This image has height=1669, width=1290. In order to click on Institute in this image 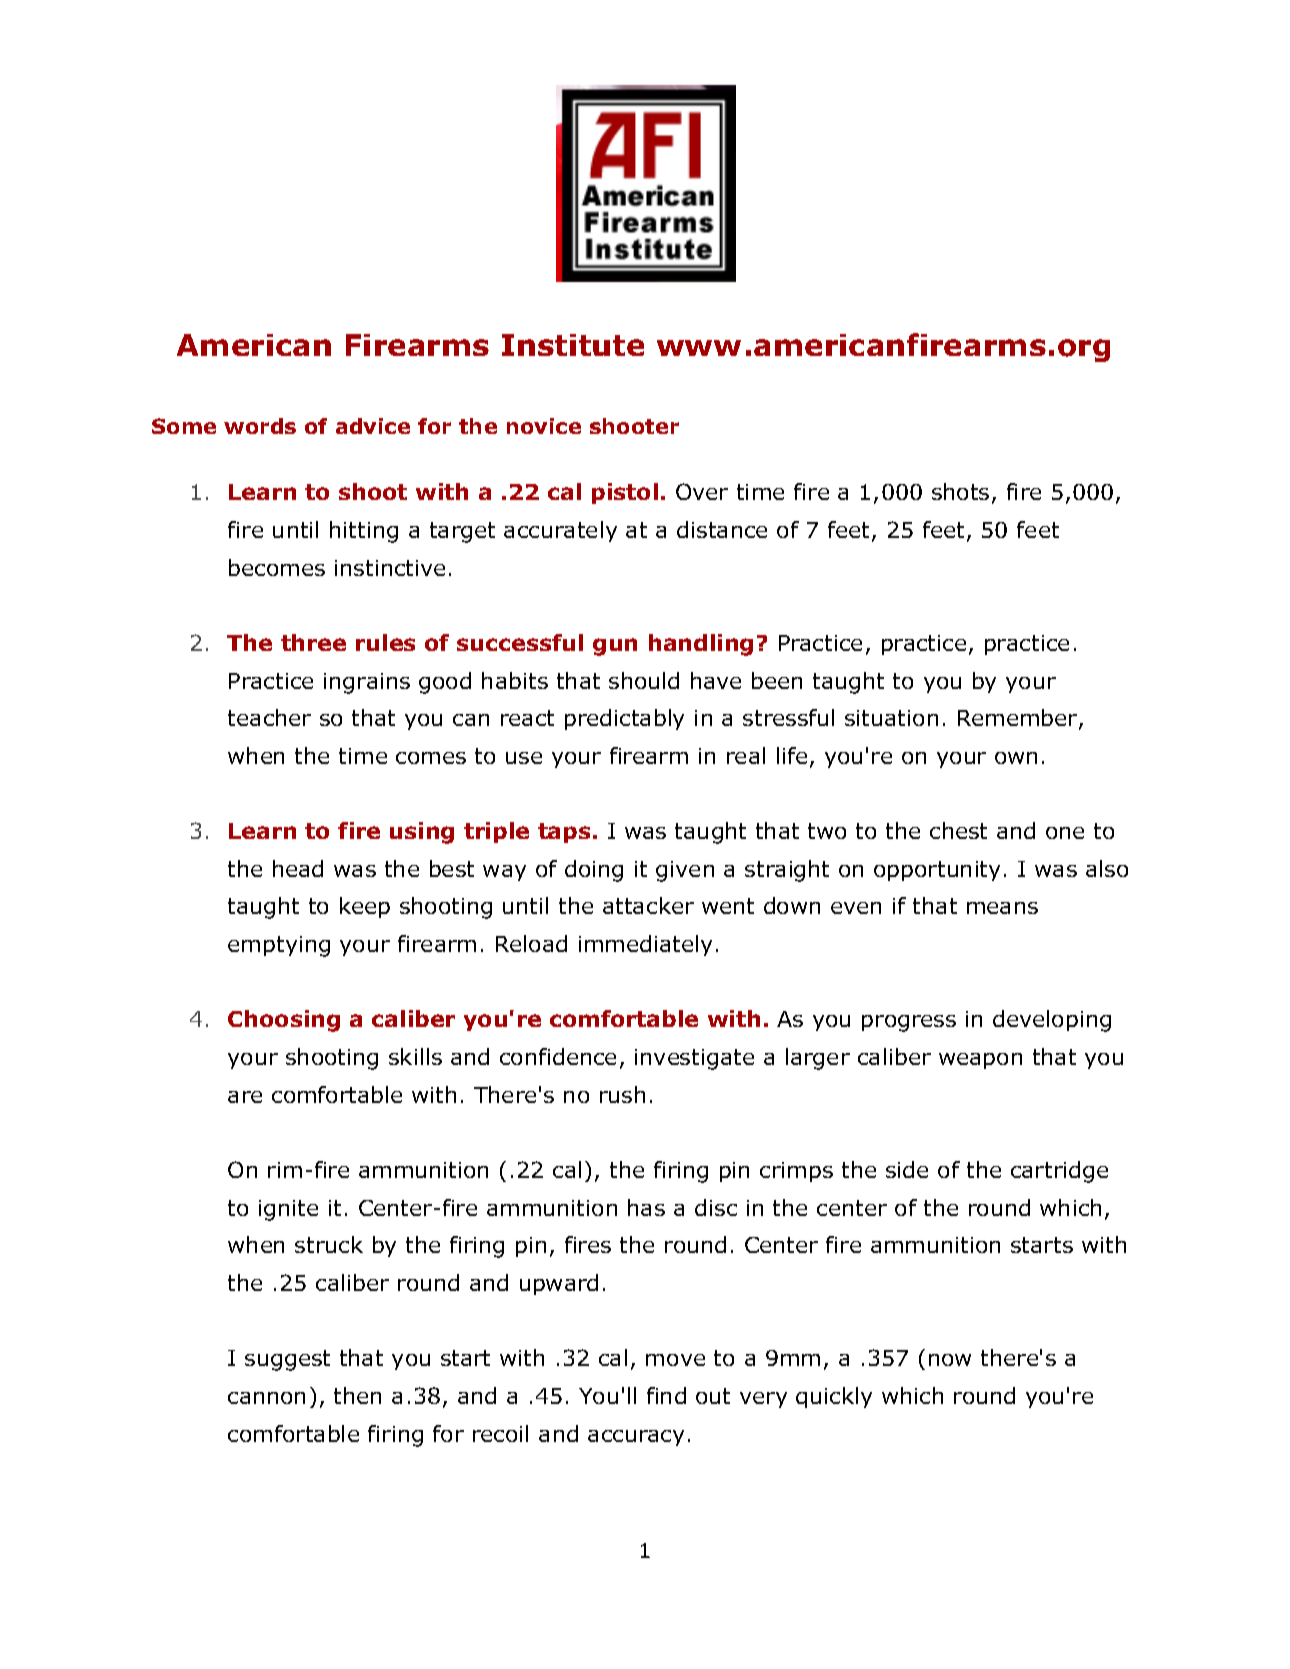, I will do `click(573, 345)`.
